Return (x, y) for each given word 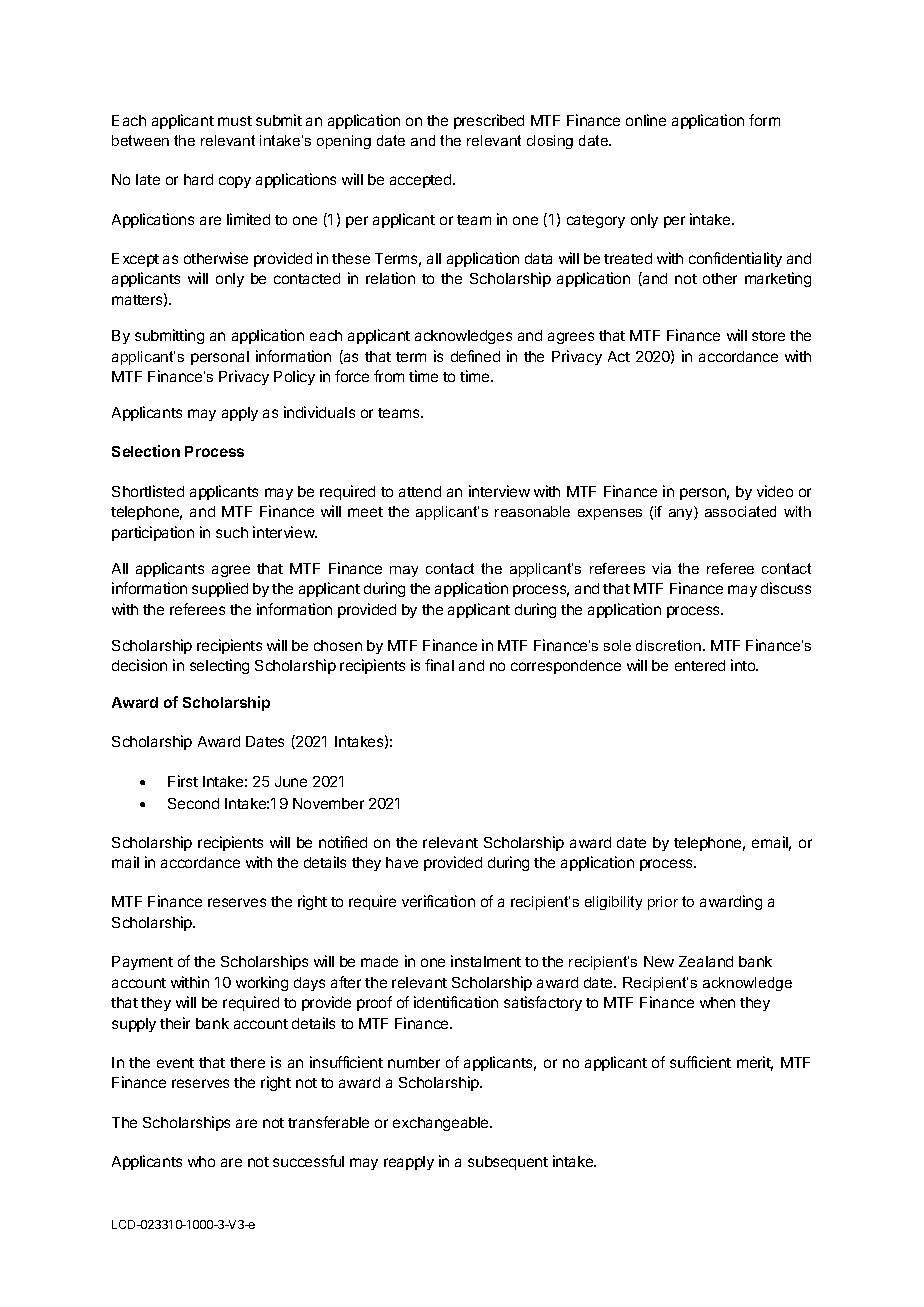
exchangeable (442, 1124)
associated (740, 511)
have (402, 862)
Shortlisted (148, 491)
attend (420, 491)
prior (663, 903)
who (201, 1161)
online (646, 120)
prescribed (489, 121)
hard (198, 179)
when (717, 1002)
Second (193, 803)
